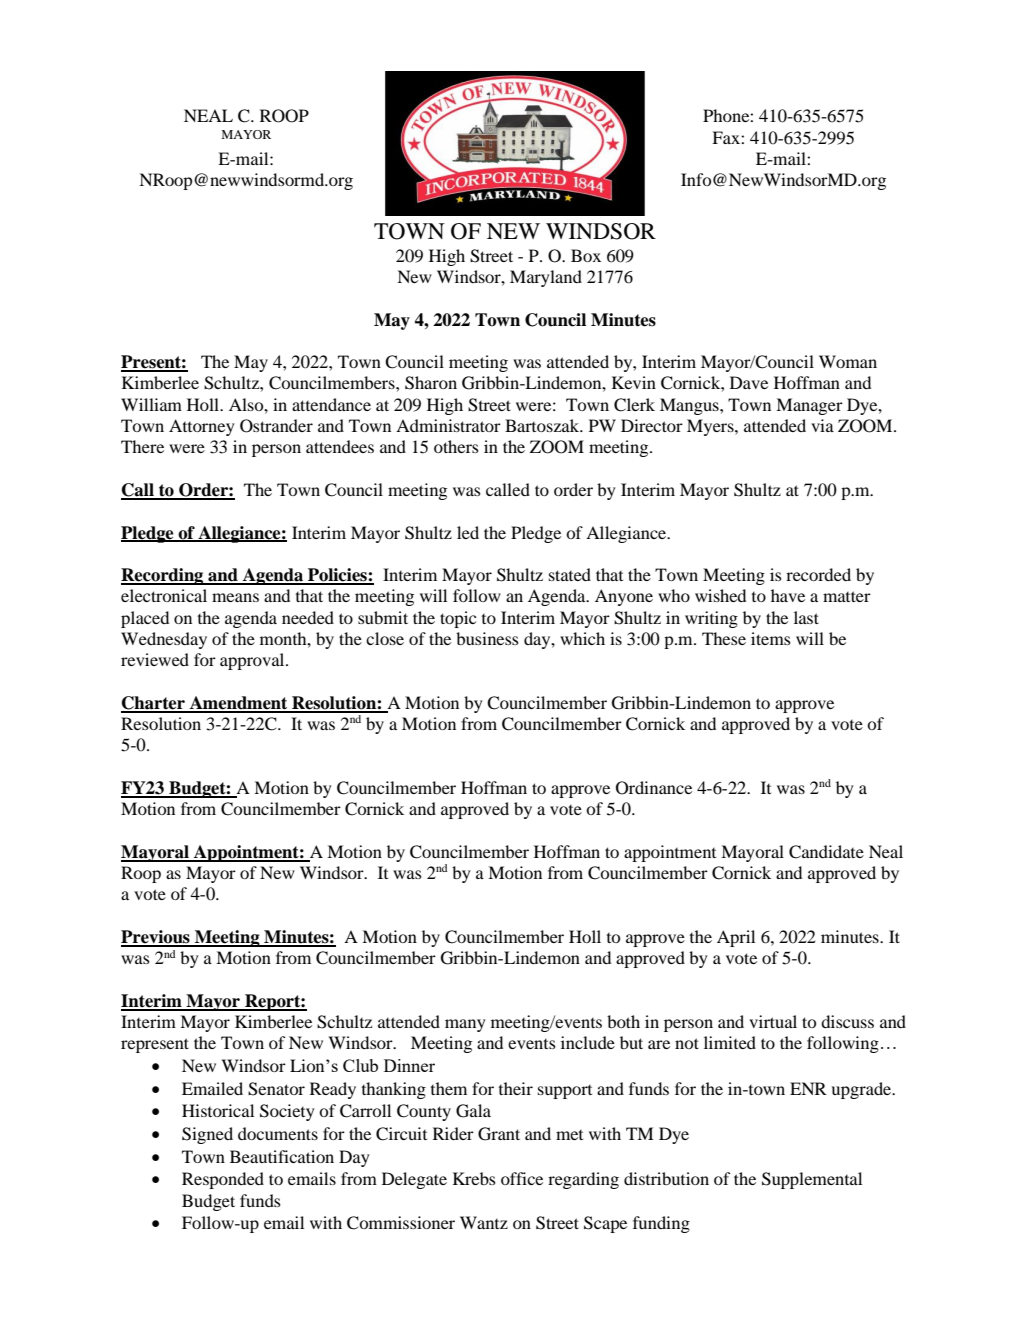 This screenshot has width=1030, height=1333. I want to click on others, so click(456, 446).
